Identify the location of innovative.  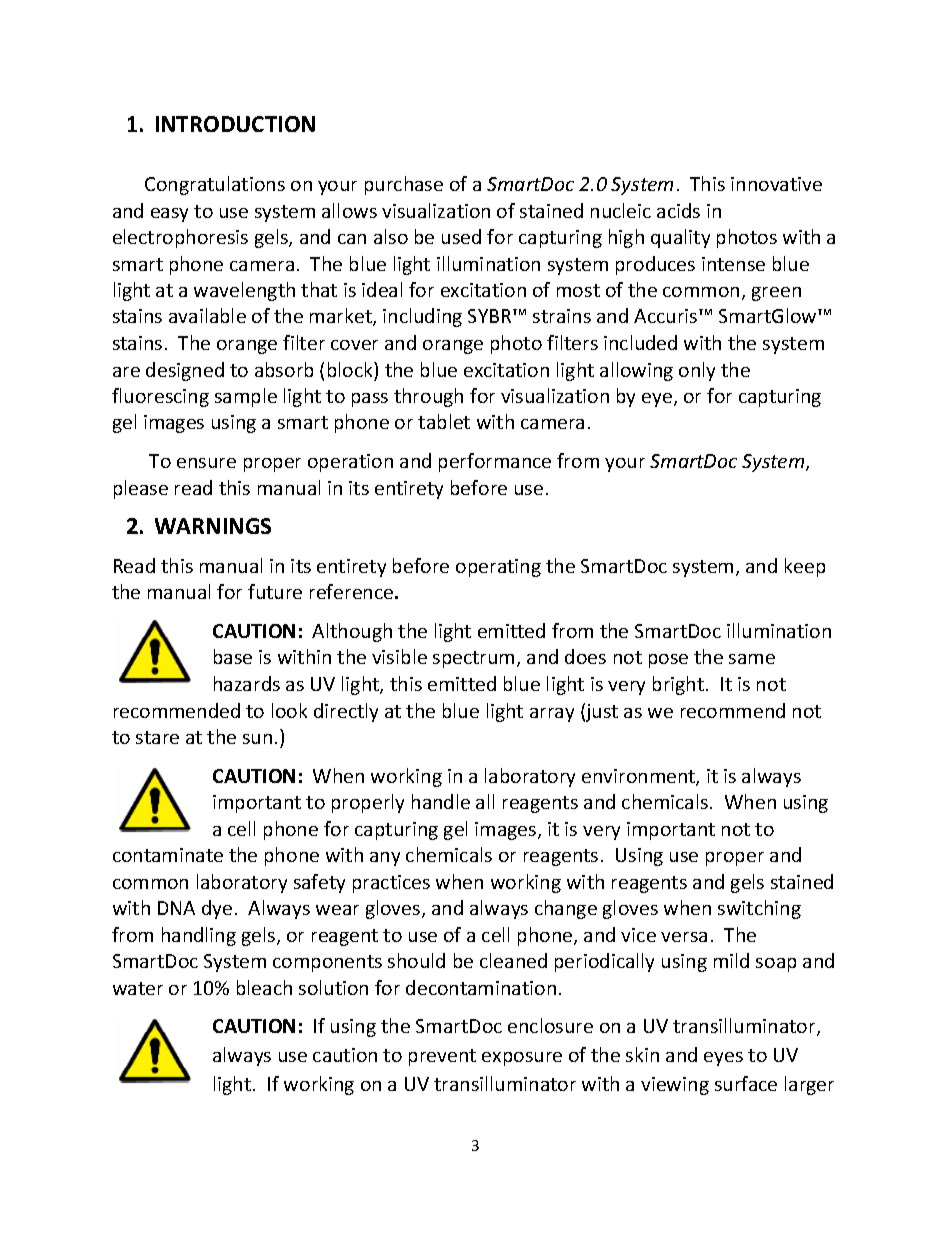
(776, 184).
